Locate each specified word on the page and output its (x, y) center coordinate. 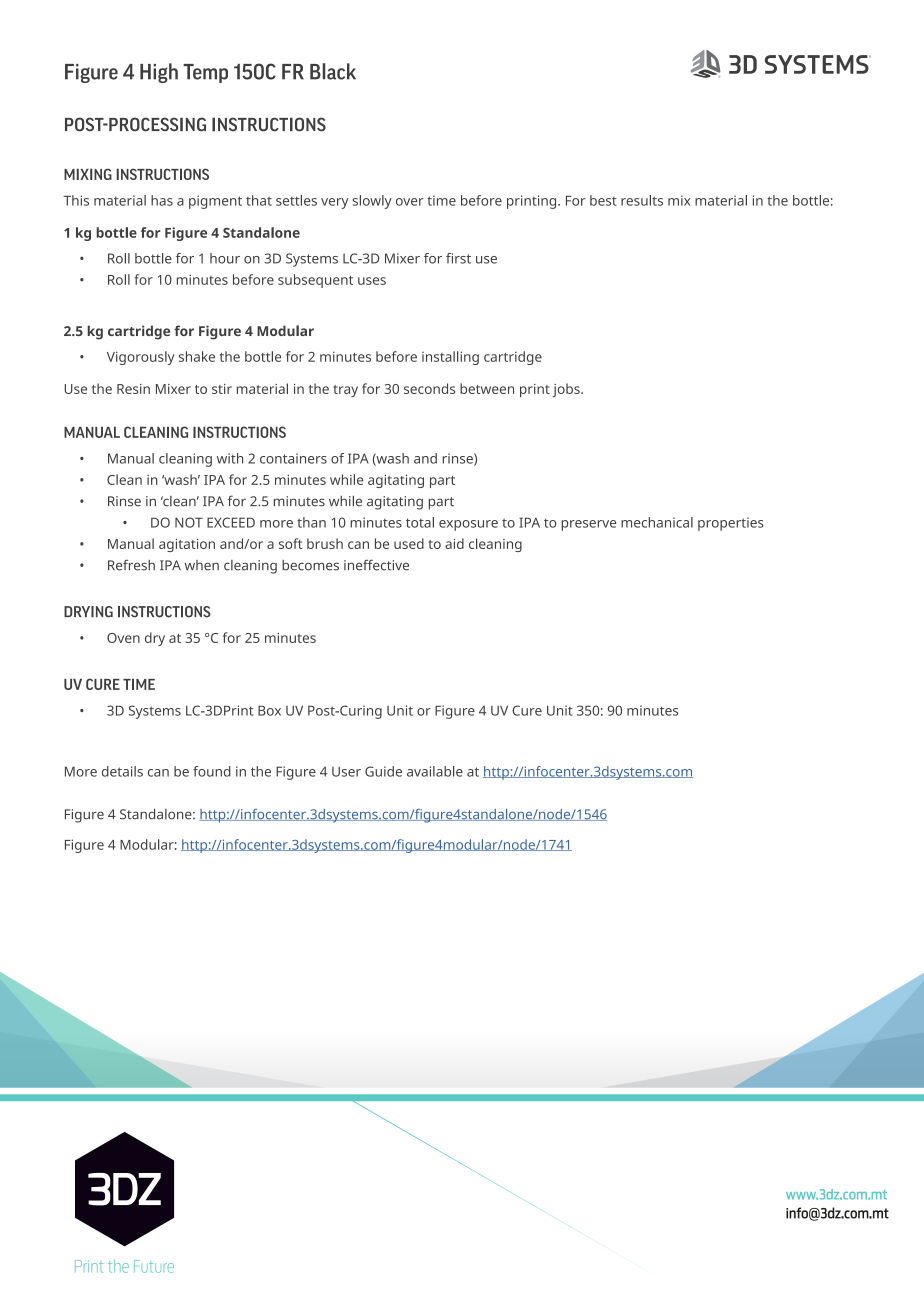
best (603, 200)
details (122, 771)
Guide (383, 771)
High (159, 73)
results (642, 200)
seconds (429, 388)
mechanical (657, 522)
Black (333, 71)
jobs (567, 390)
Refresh (131, 565)
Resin (133, 389)
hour (225, 258)
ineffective (376, 565)
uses (372, 281)
